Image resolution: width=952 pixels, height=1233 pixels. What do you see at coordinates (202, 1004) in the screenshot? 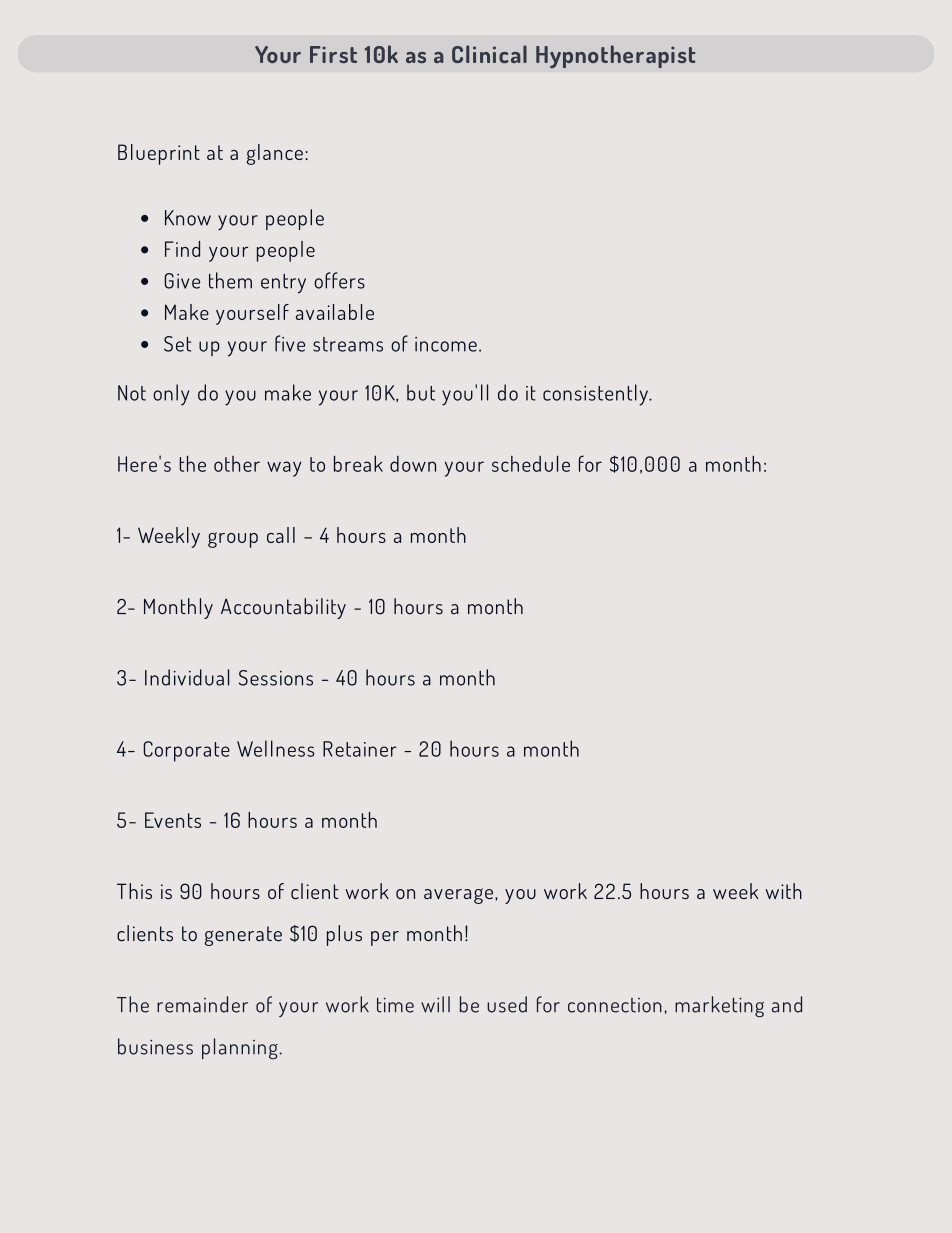
I see `remainder` at bounding box center [202, 1004].
